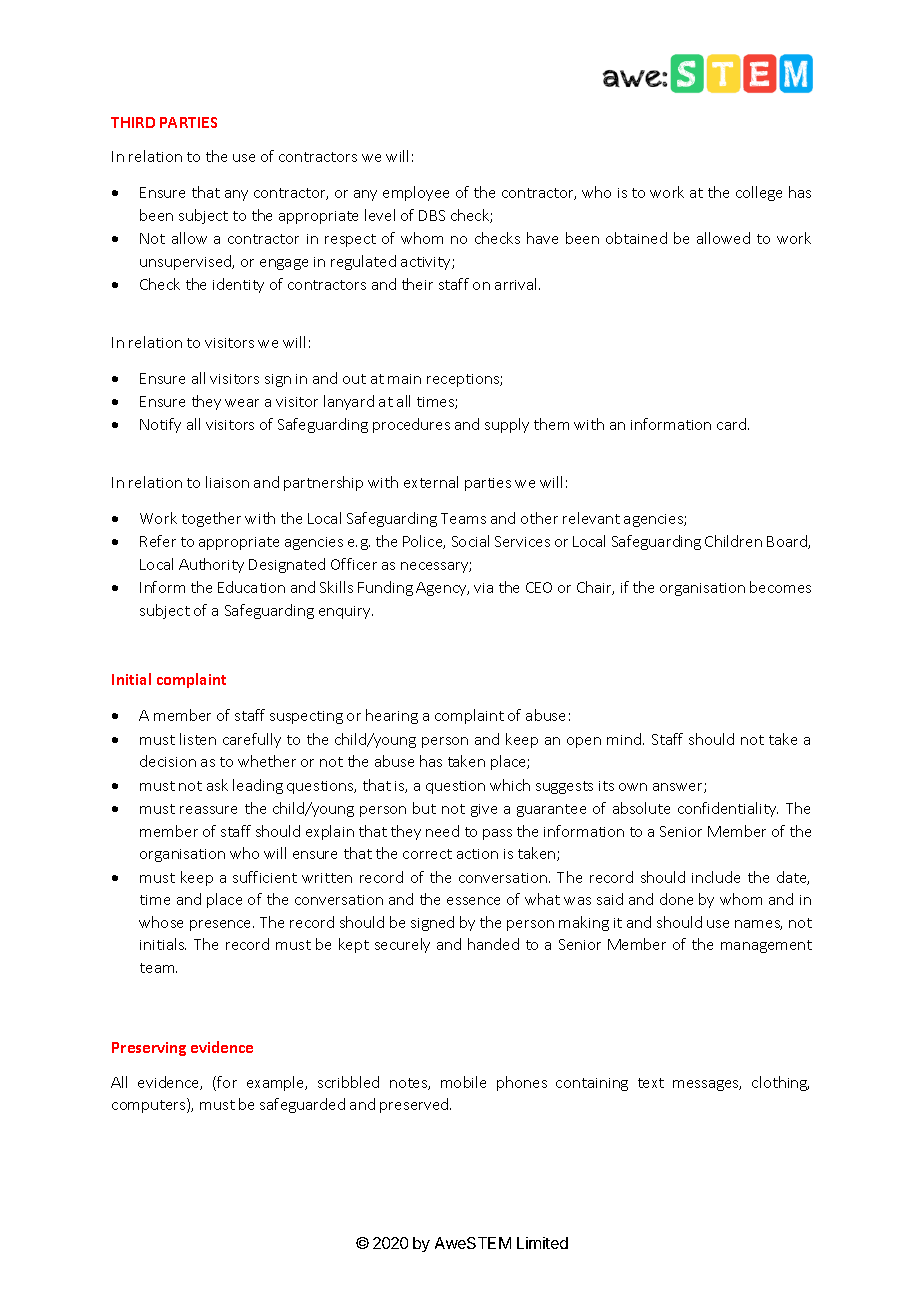  What do you see at coordinates (542, 1243) in the document?
I see `Limited` at bounding box center [542, 1243].
